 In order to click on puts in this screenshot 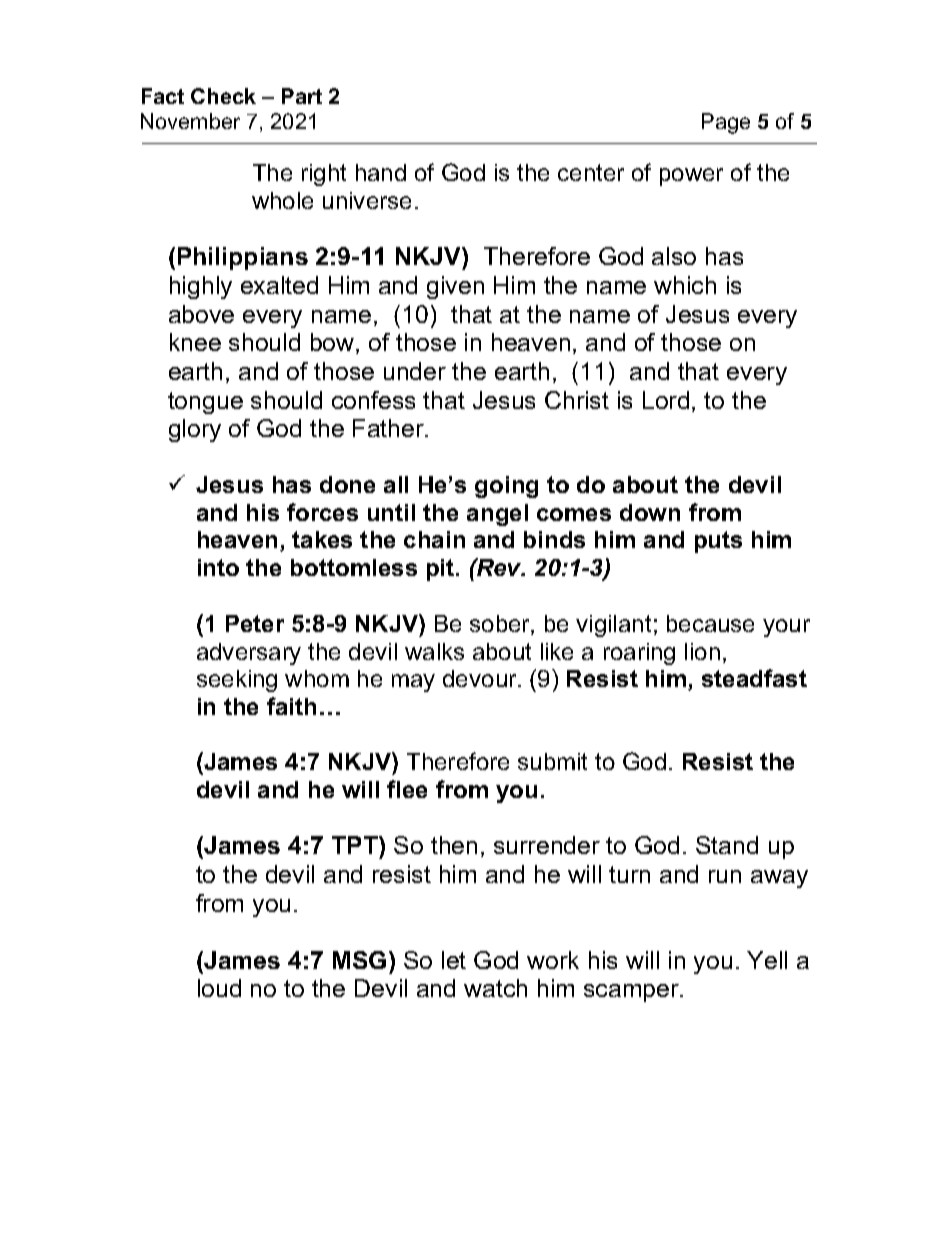, I will do `click(718, 542)`.
